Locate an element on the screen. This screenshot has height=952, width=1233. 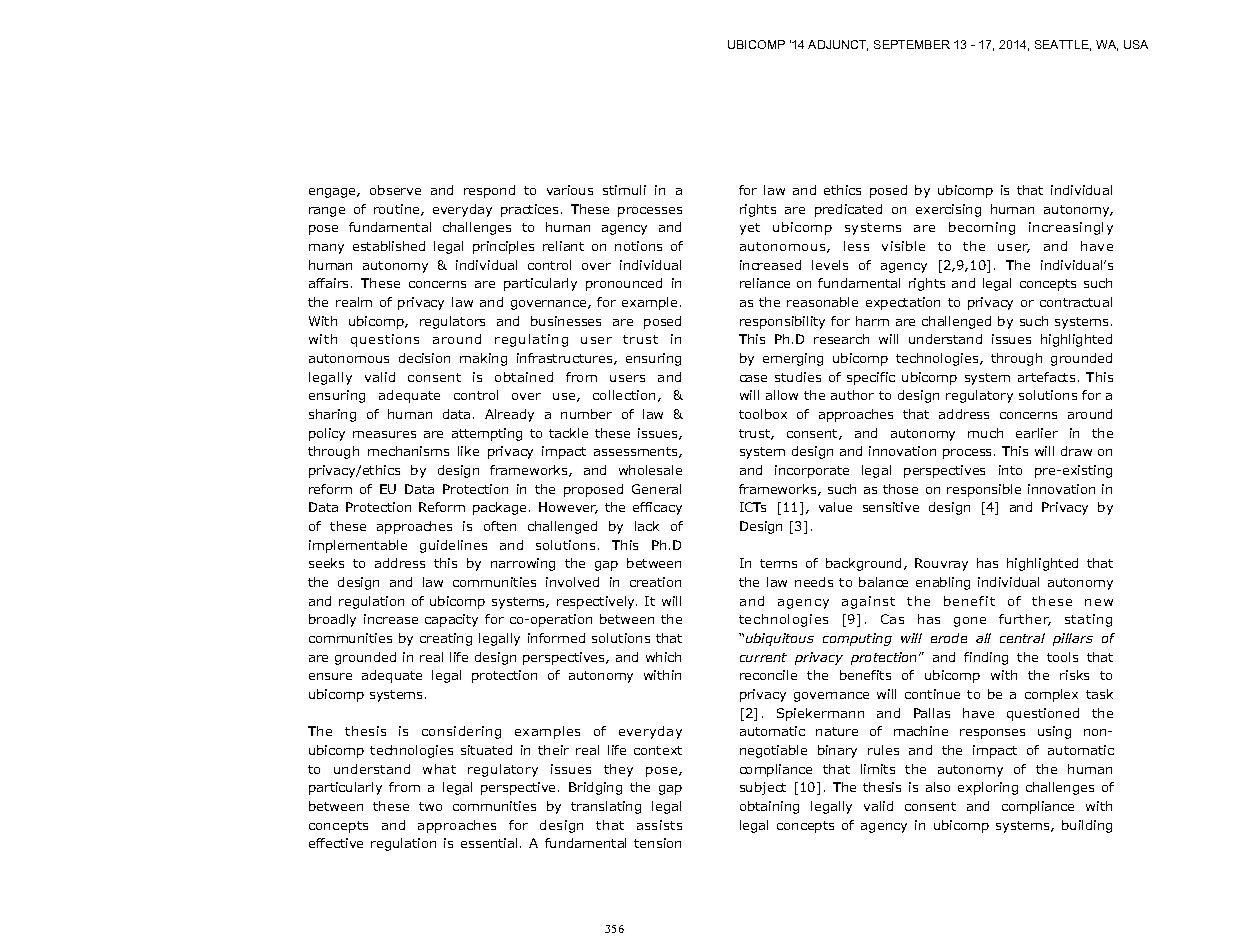
two is located at coordinates (430, 806).
